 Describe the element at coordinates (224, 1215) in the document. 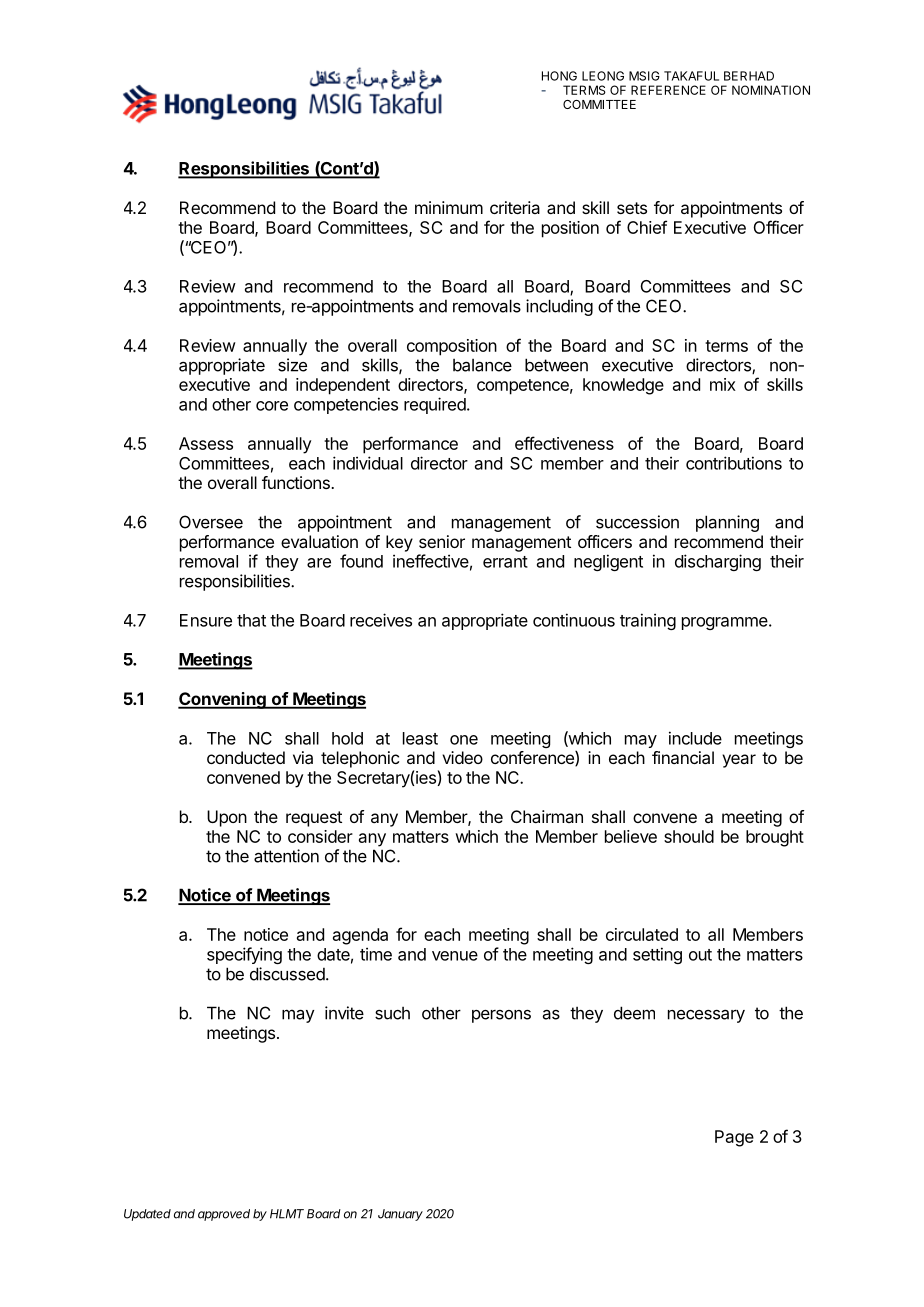

I see `approved` at that location.
